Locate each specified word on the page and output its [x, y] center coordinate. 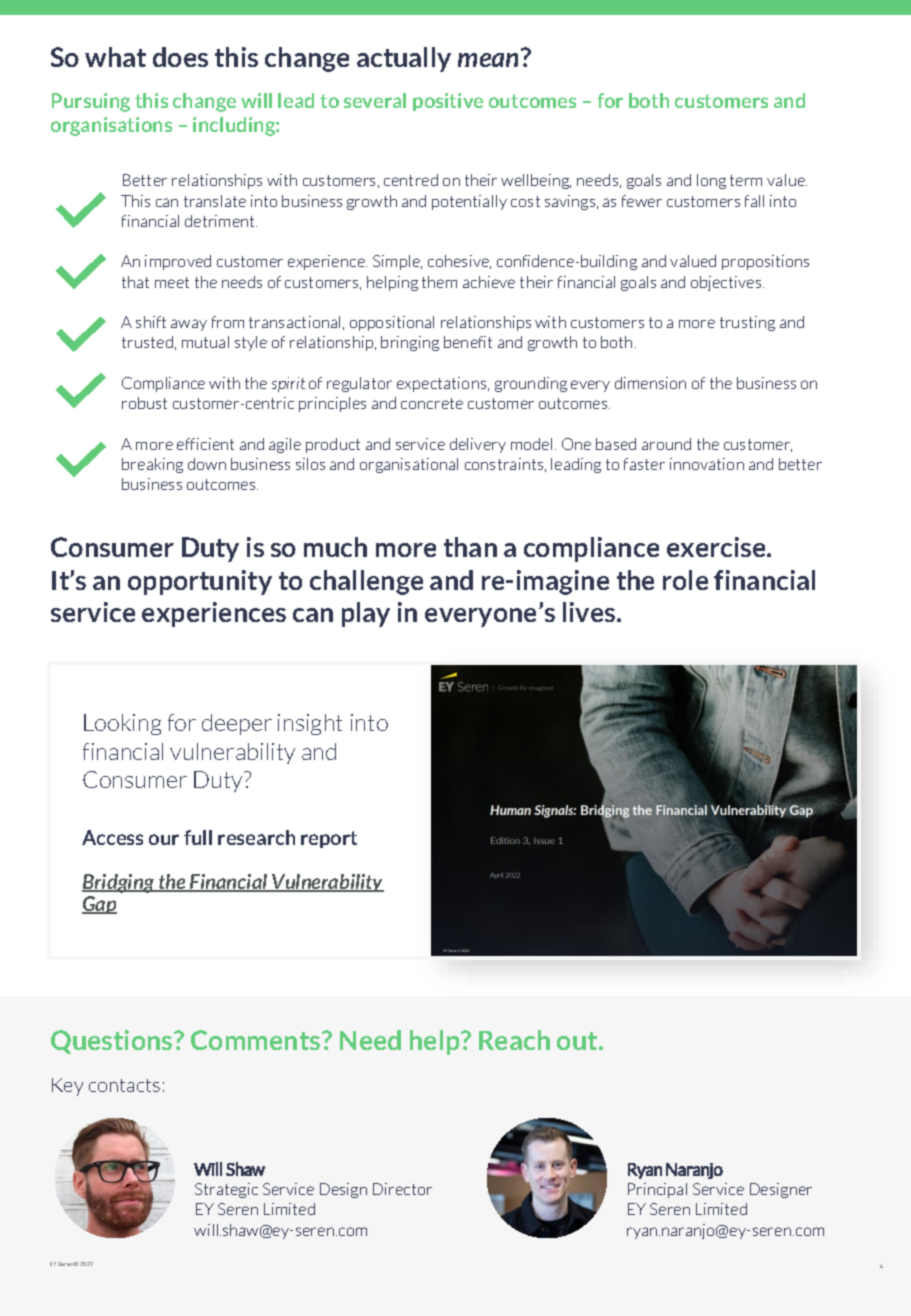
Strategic [226, 1190]
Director [402, 1189]
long [711, 181]
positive [448, 102]
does [180, 57]
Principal [657, 1190]
